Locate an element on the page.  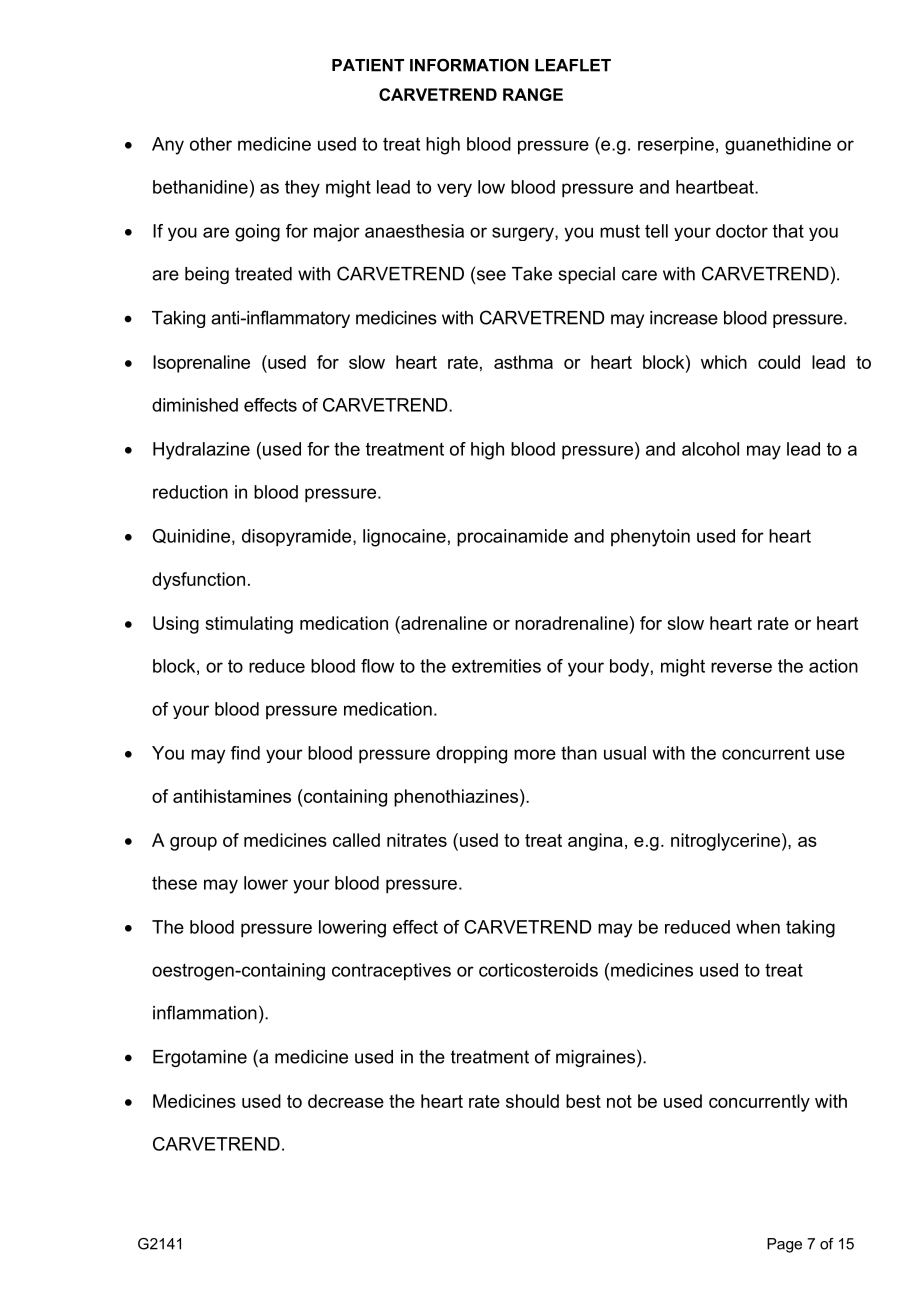
should is located at coordinates (532, 1101).
